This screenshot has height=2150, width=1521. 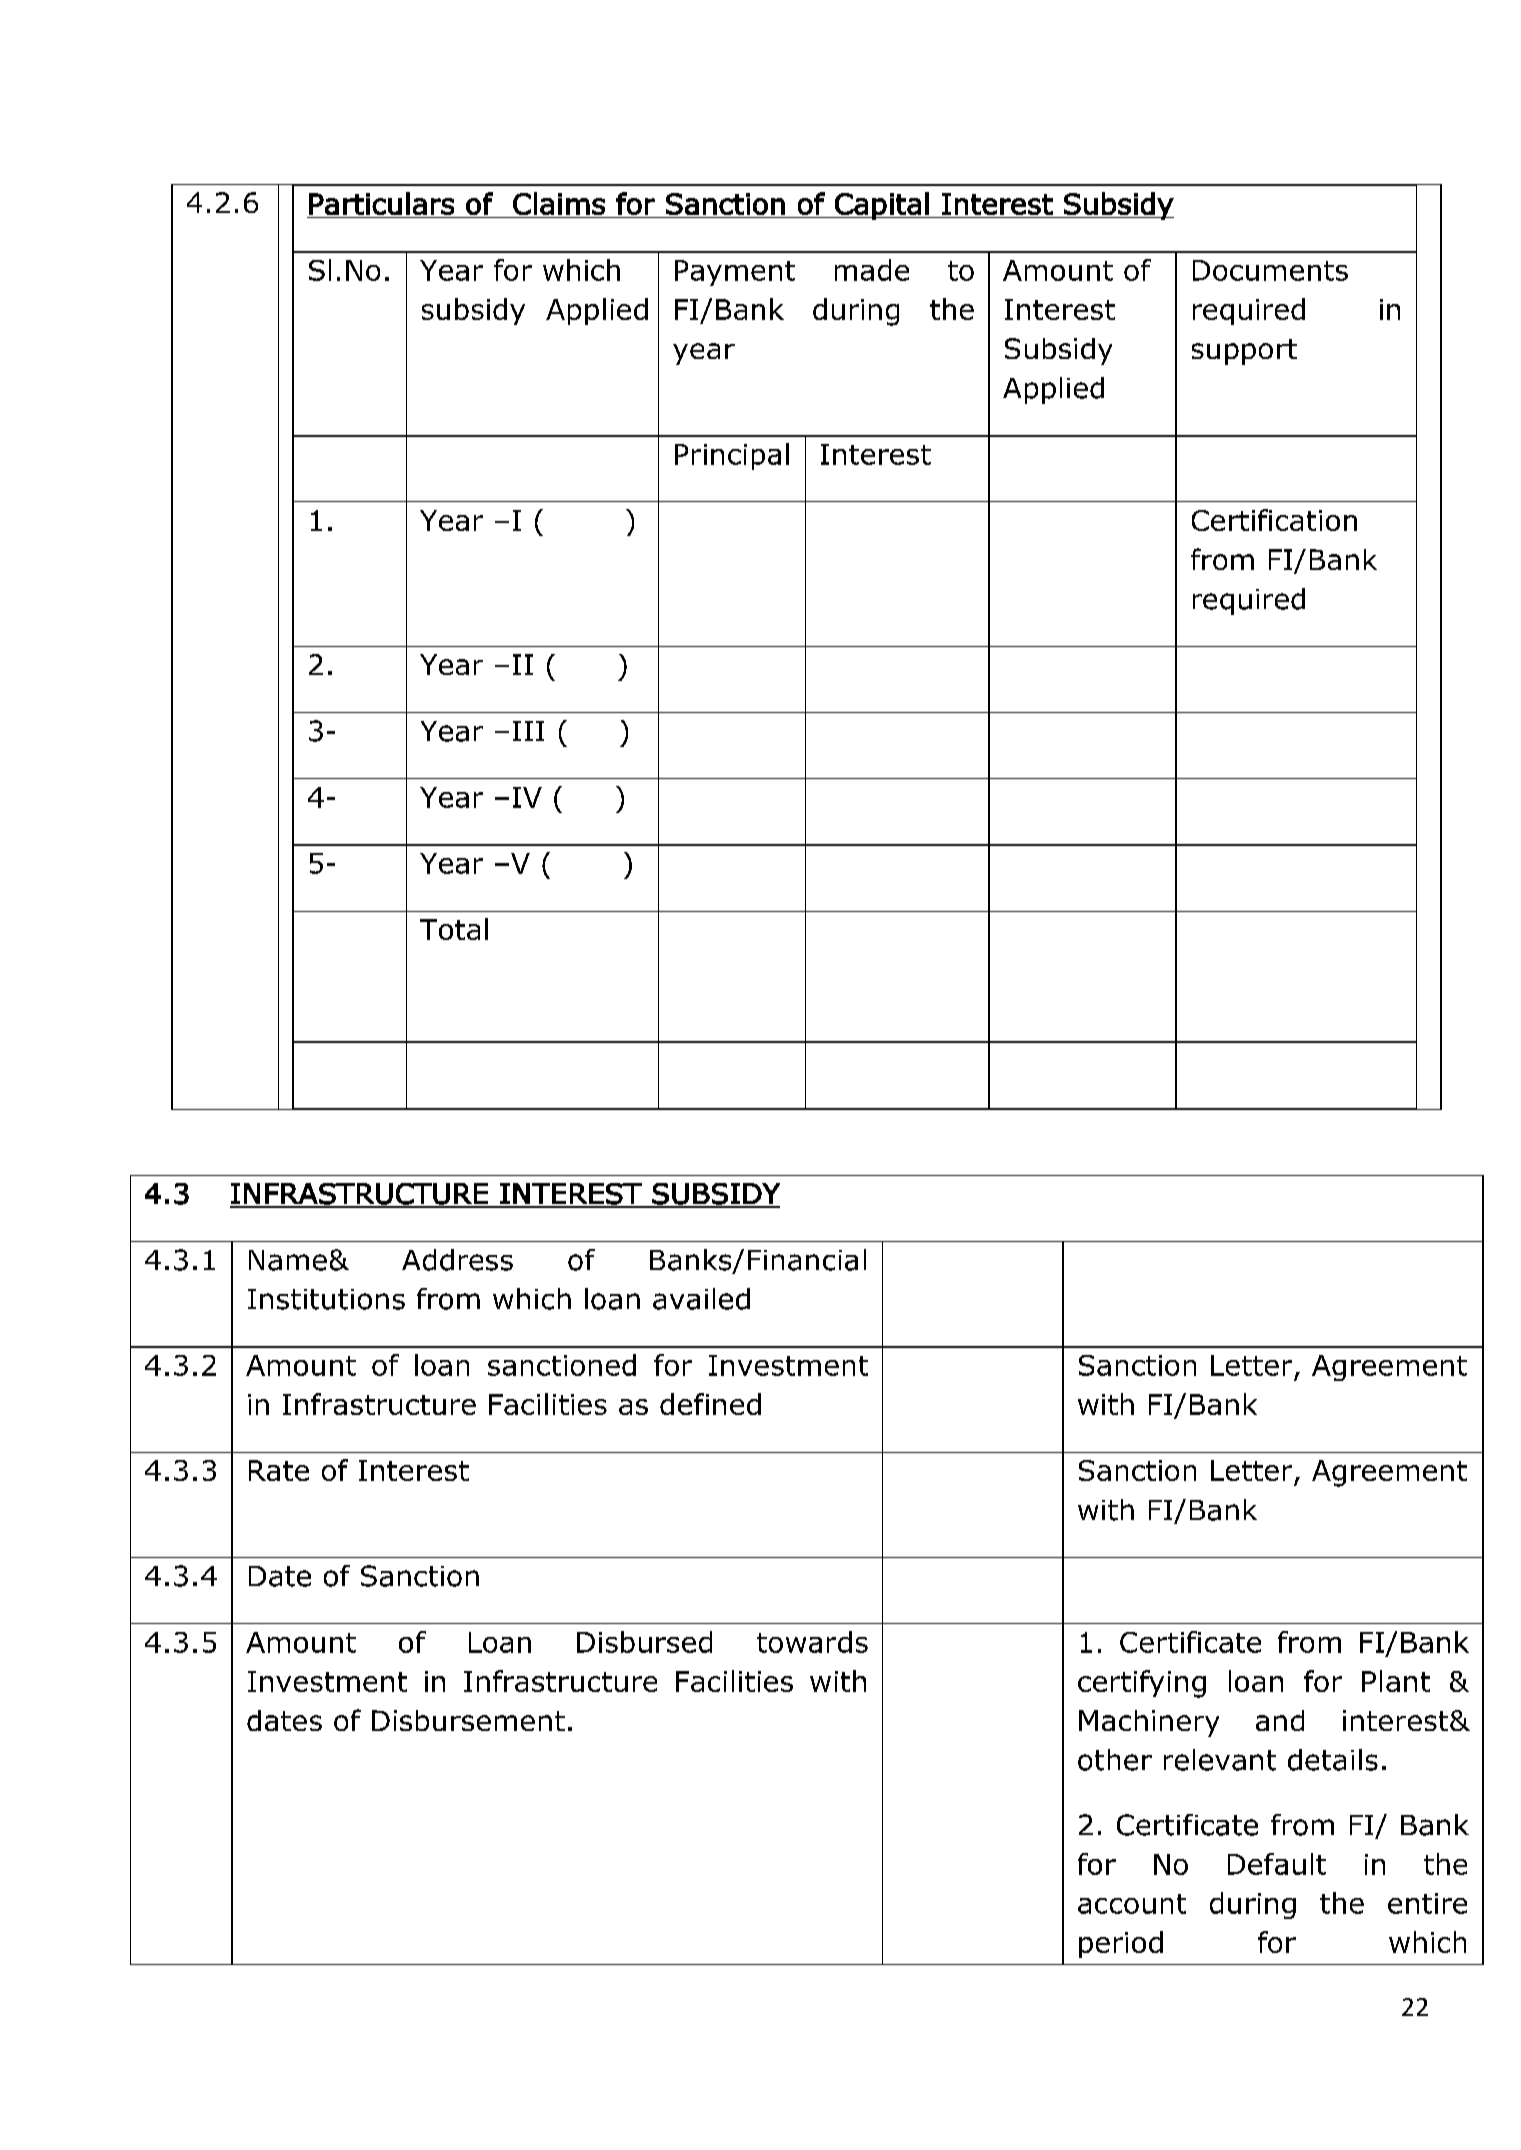 I want to click on Total, so click(x=454, y=929).
